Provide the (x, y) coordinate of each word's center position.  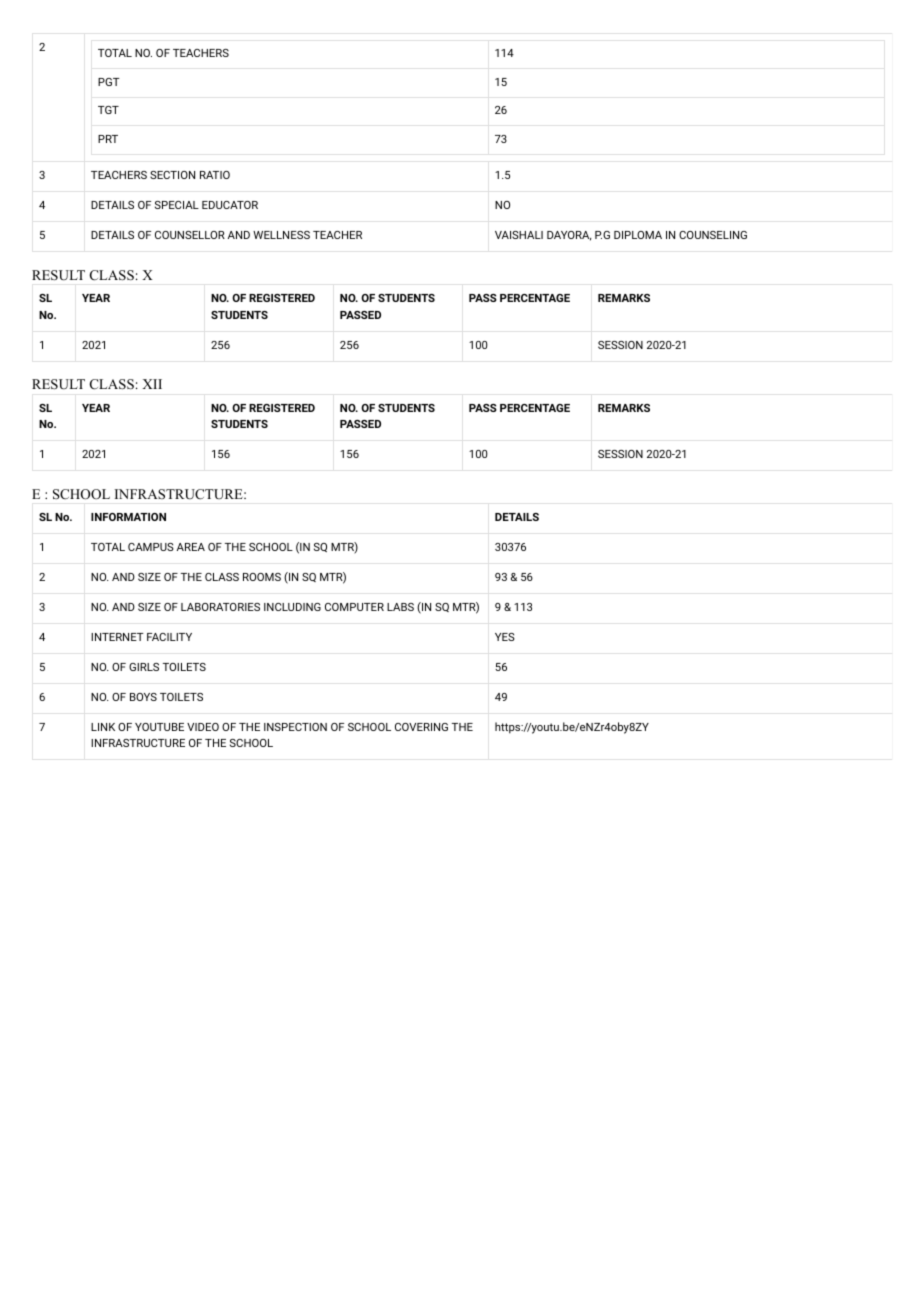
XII (152, 384)
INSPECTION (295, 727)
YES (505, 637)
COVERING (421, 727)
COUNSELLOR (190, 235)
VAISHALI (519, 235)
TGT (108, 110)
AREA (191, 547)
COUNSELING (713, 235)
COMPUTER (354, 607)
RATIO (215, 175)
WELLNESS (281, 235)
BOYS (143, 697)
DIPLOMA (638, 235)
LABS (400, 607)
